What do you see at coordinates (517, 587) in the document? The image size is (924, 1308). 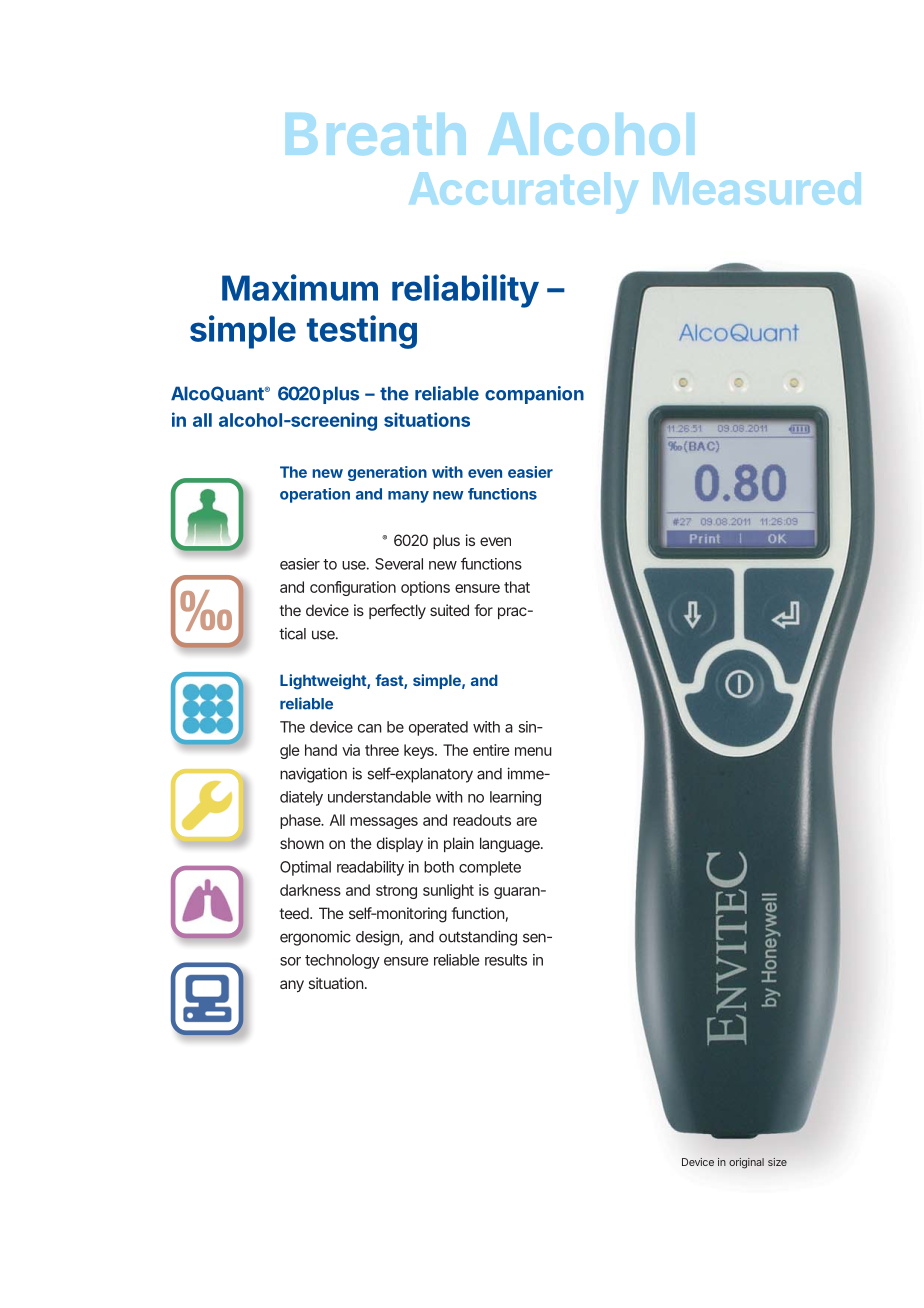 I see `that` at bounding box center [517, 587].
